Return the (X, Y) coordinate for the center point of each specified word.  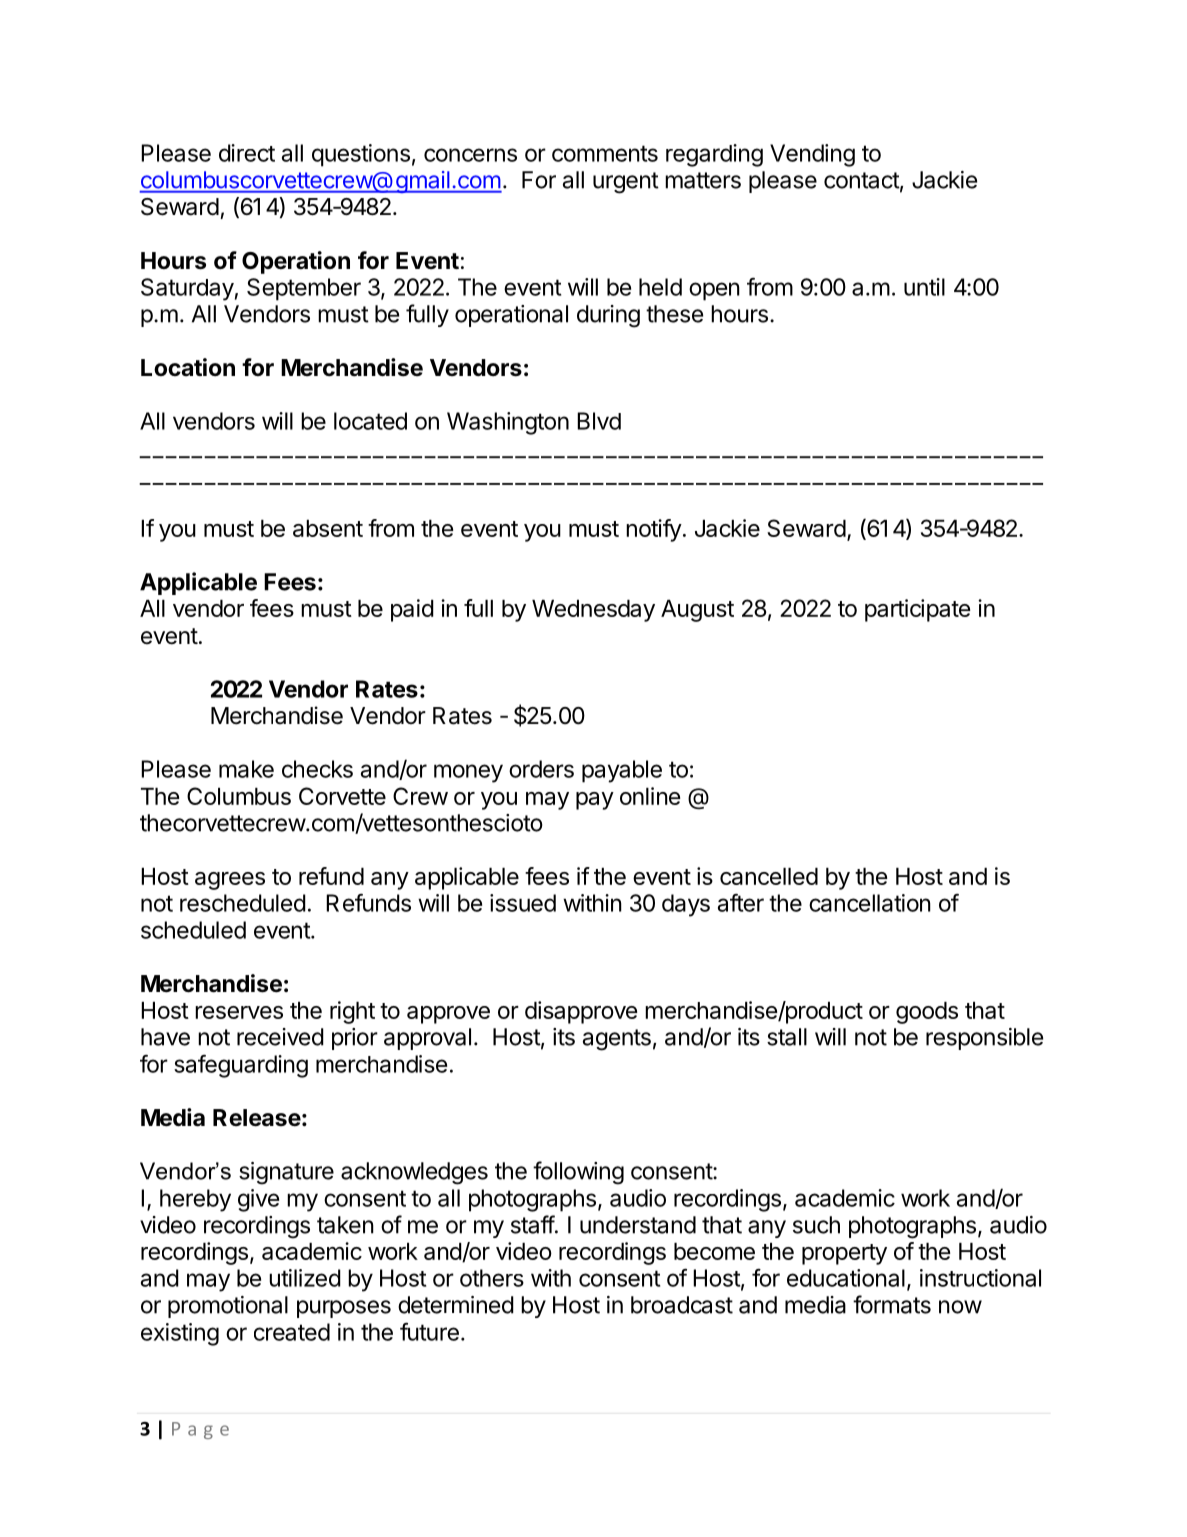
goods (927, 1013)
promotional (228, 1307)
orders (541, 769)
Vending (812, 155)
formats (892, 1304)
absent (328, 528)
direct (247, 153)
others (492, 1278)
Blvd (599, 421)
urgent (626, 183)
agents (617, 1040)
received (280, 1037)
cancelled (769, 876)
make (246, 769)
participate (917, 610)
